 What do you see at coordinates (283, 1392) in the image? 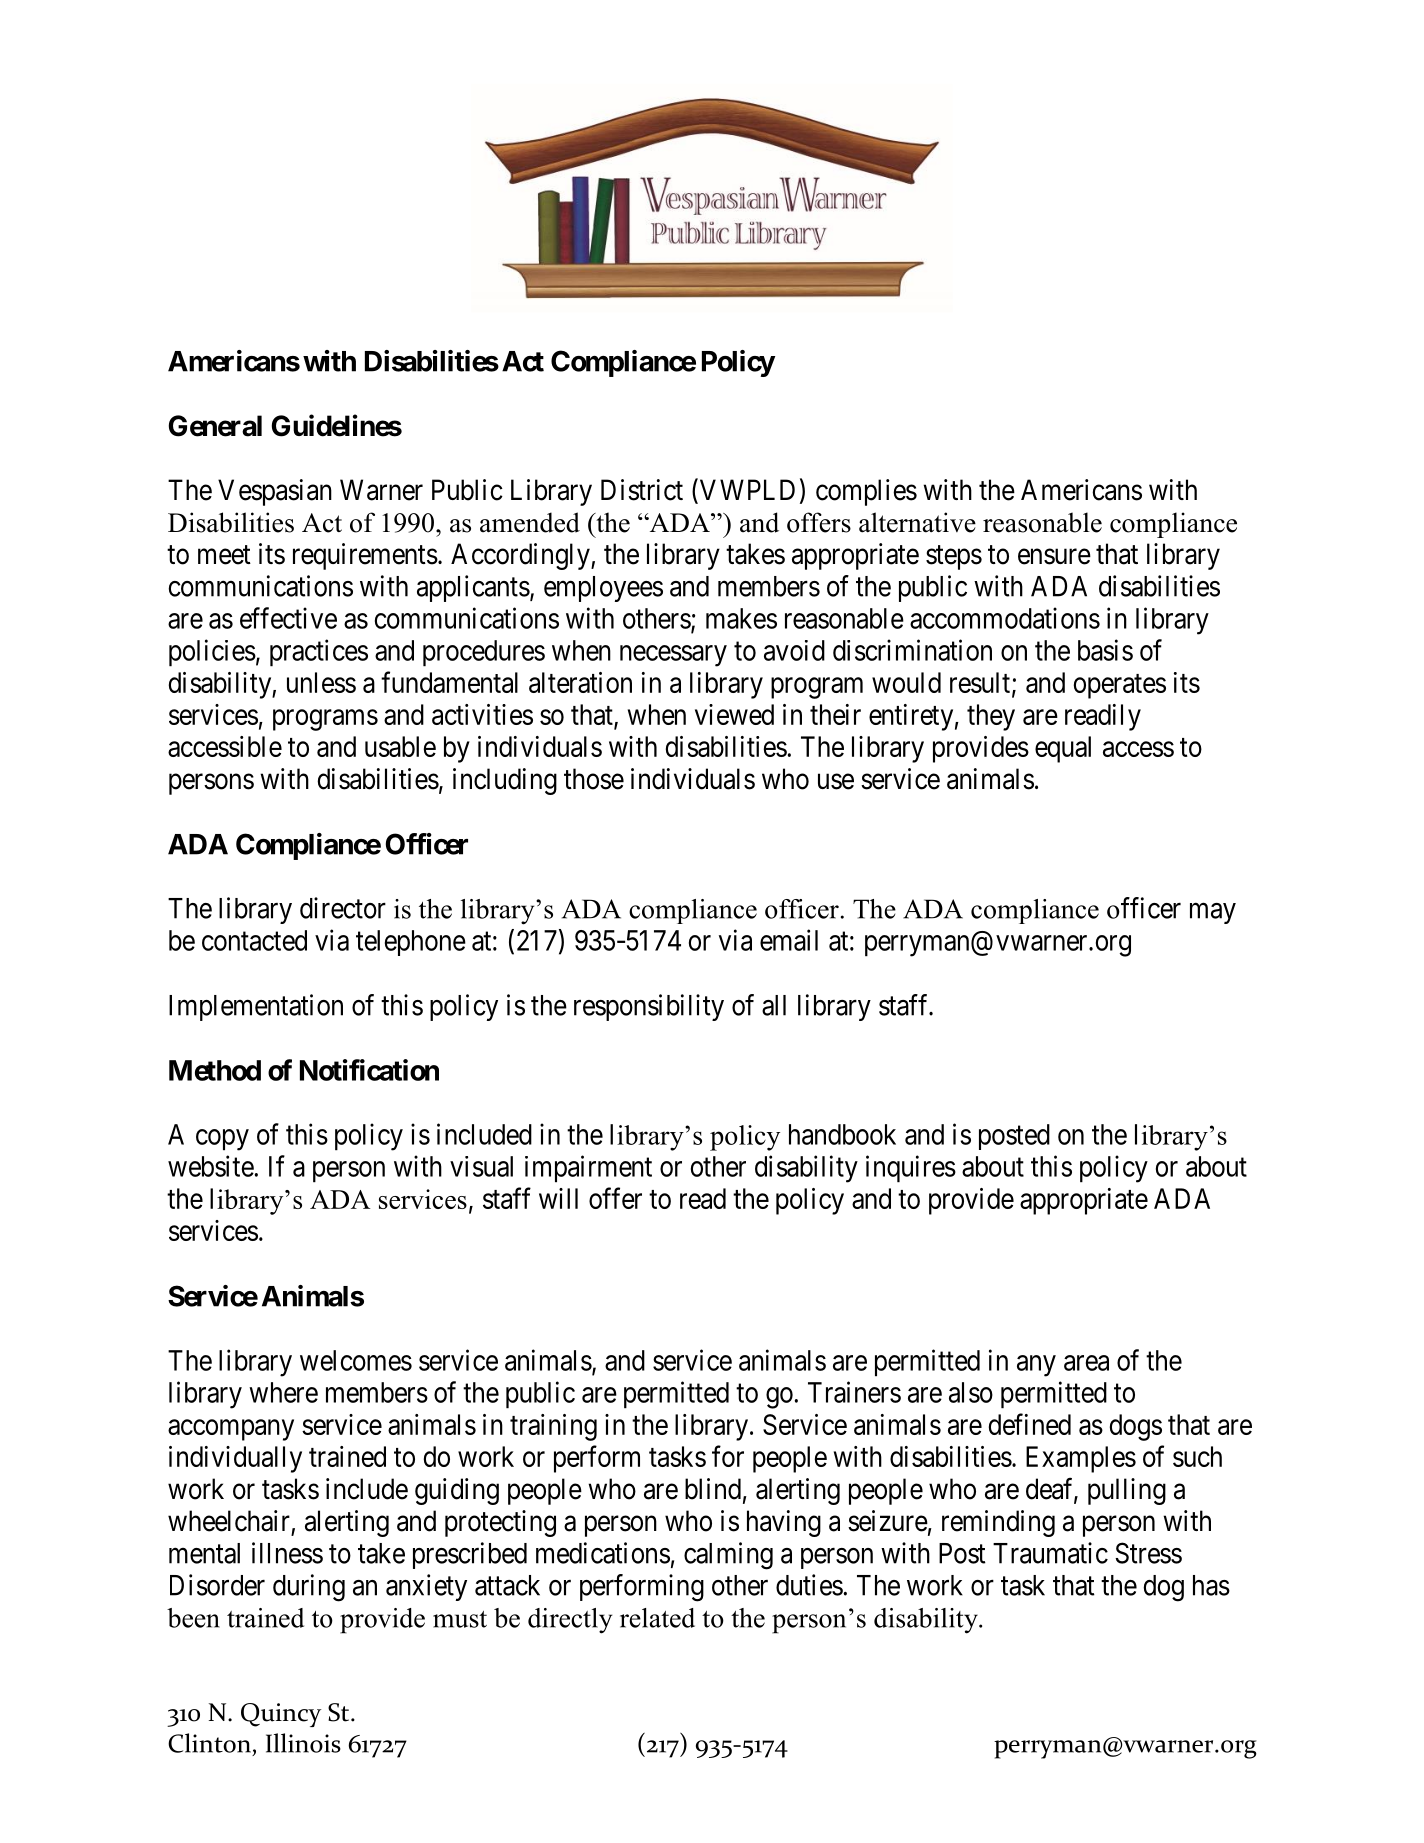
I see `where` at bounding box center [283, 1392].
